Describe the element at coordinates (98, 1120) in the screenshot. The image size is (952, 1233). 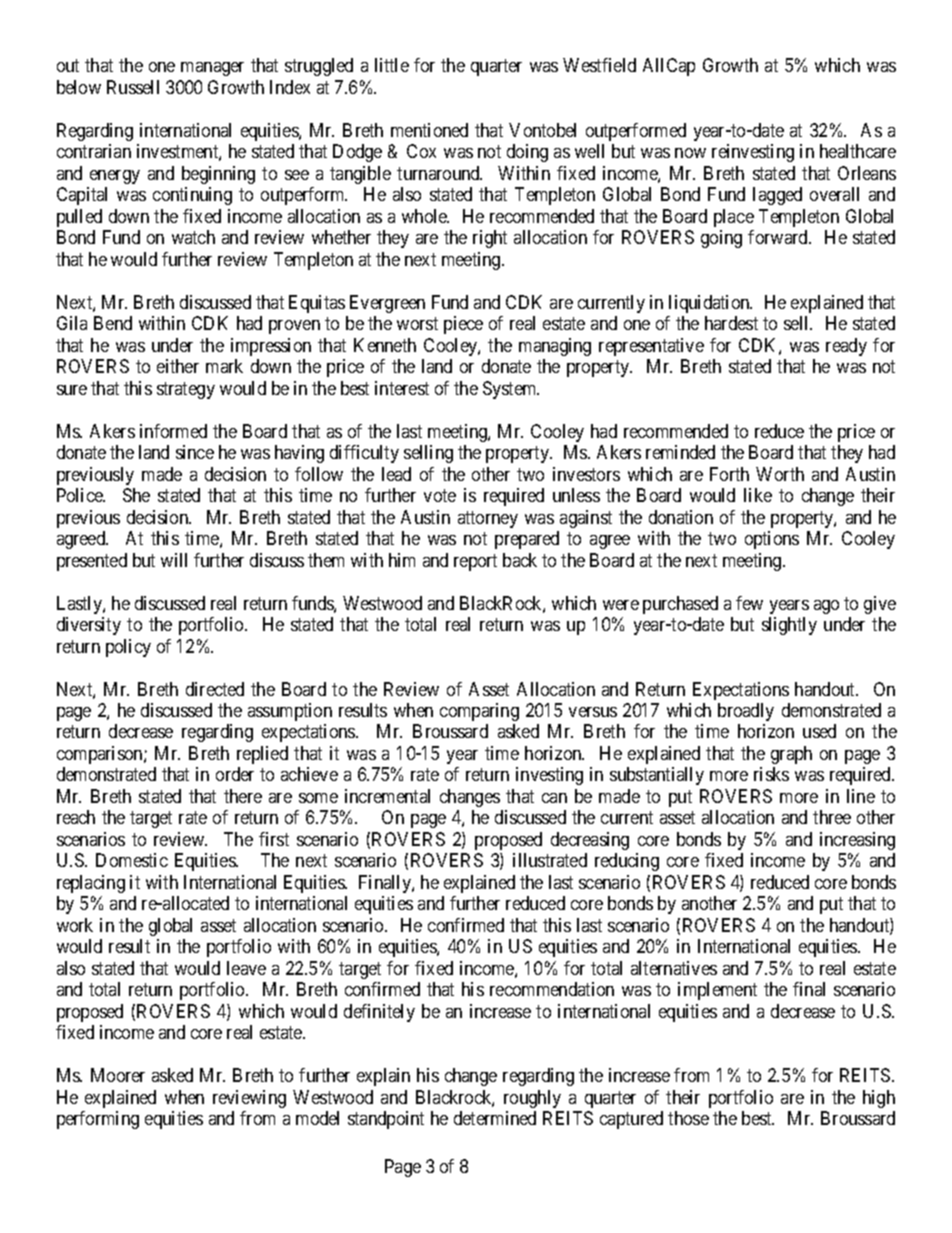
I see `performing` at that location.
